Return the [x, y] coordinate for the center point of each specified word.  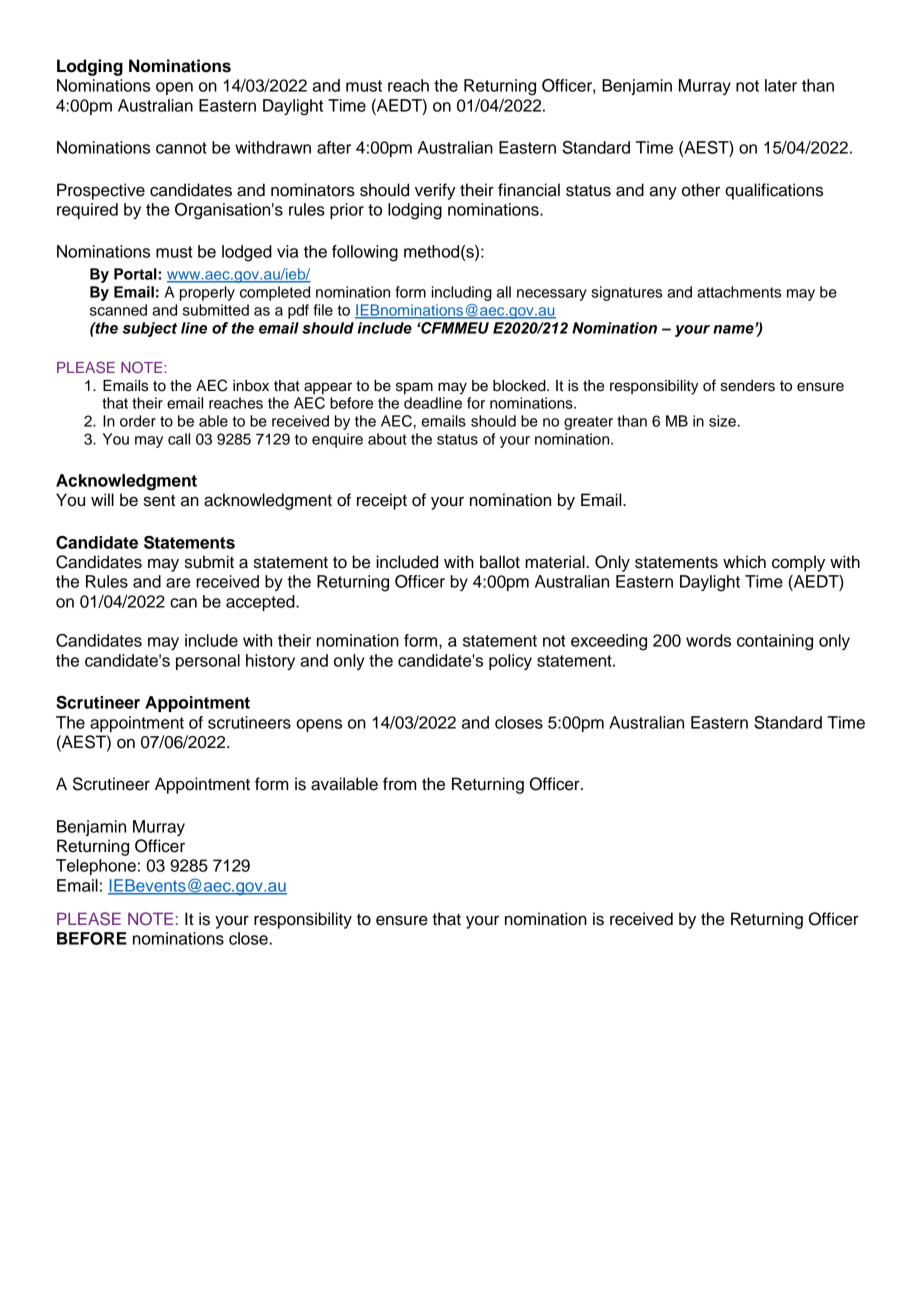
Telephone [96, 867]
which [744, 562]
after [334, 147]
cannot [181, 148]
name [734, 329]
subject [149, 329]
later [781, 85]
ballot [500, 562]
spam [414, 388]
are [178, 583]
